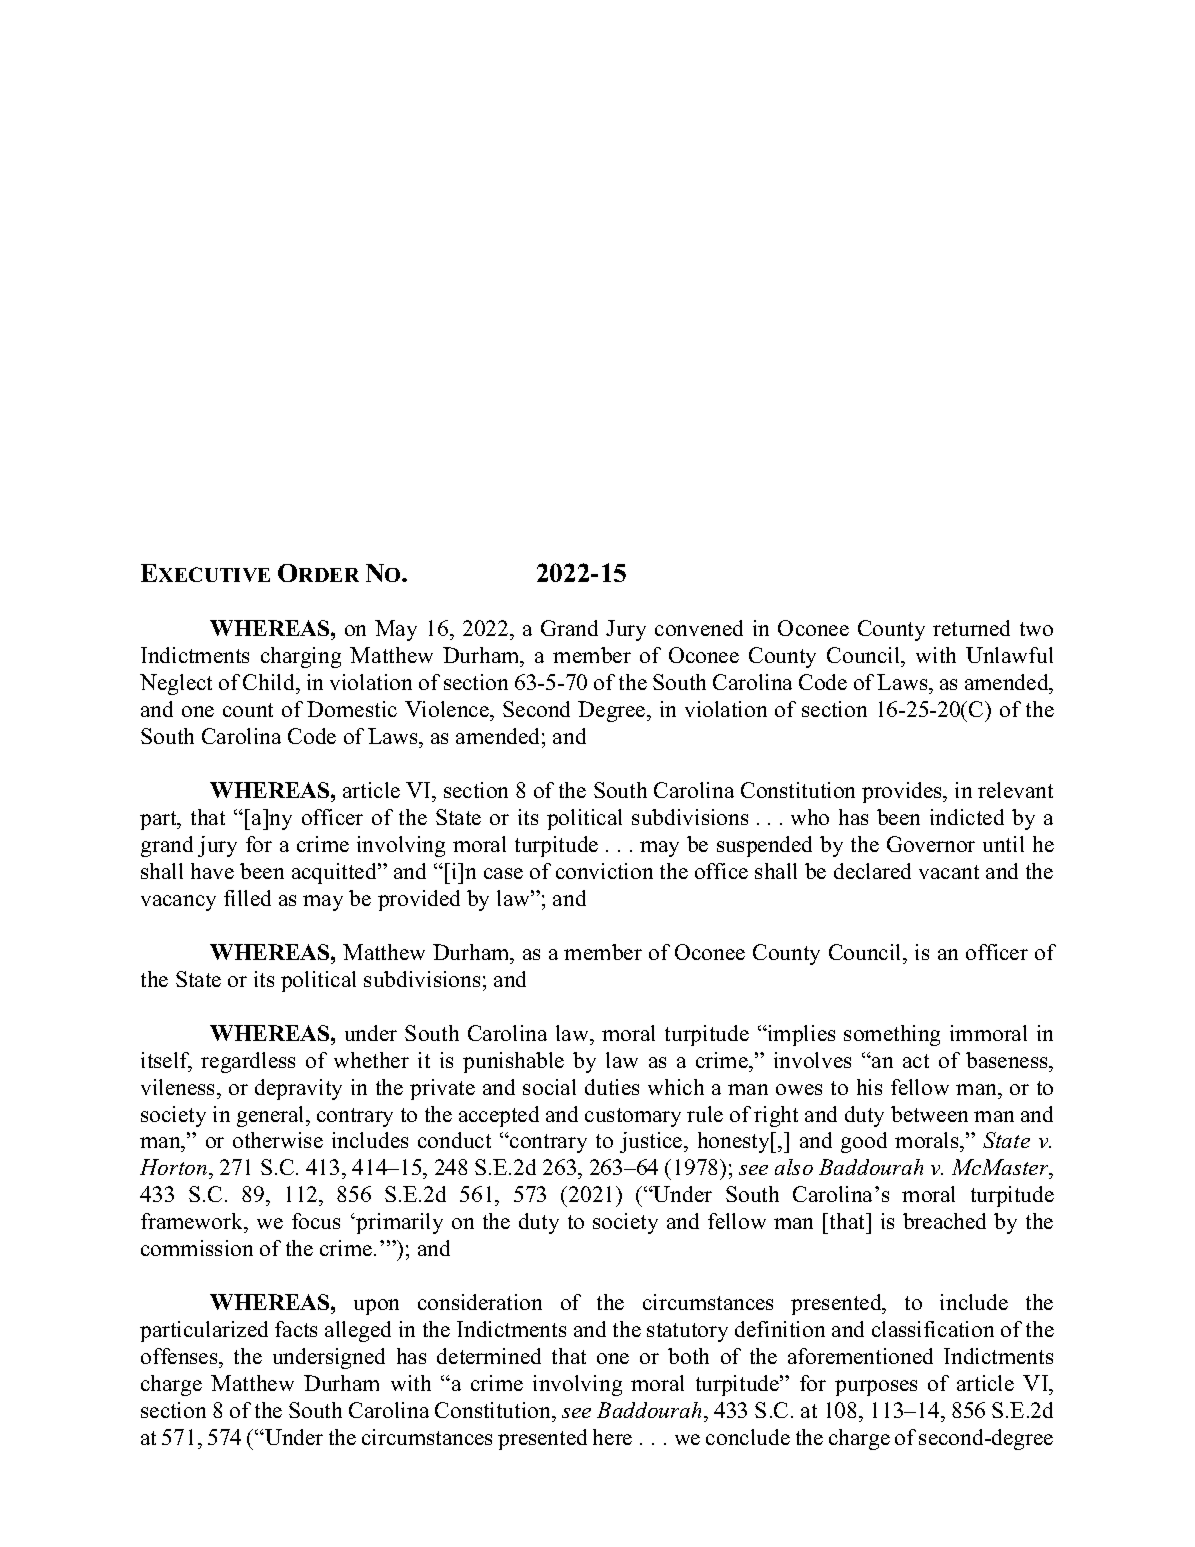 Image resolution: width=1195 pixels, height=1547 pixels. I want to click on otherwise, so click(278, 1140).
